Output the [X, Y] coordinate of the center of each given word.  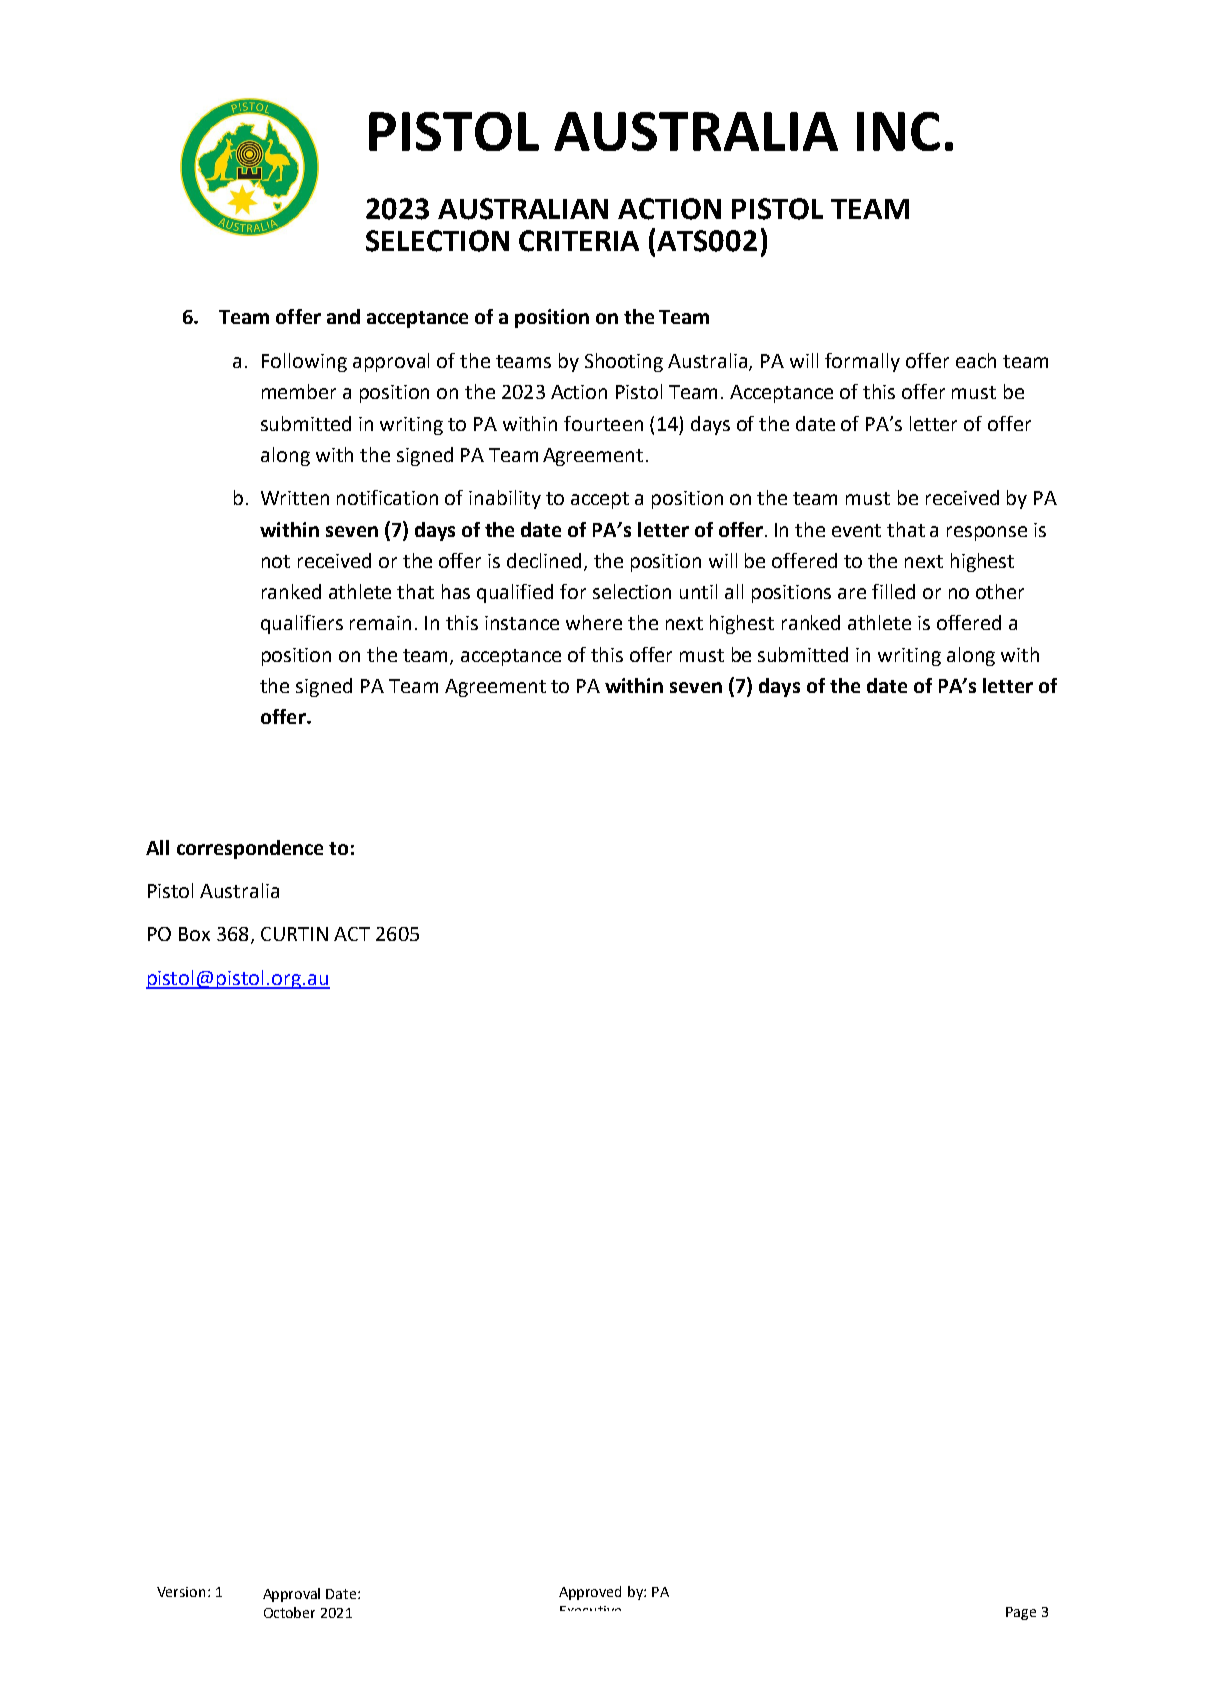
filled [893, 591]
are [852, 593]
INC [898, 131]
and [343, 316]
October [289, 1612]
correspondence [250, 849]
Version [181, 1592]
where [594, 622]
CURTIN [294, 934]
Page [1021, 1613]
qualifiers [302, 624]
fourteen [603, 423]
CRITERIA [579, 241]
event [856, 530]
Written [295, 498]
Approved [590, 1593]
